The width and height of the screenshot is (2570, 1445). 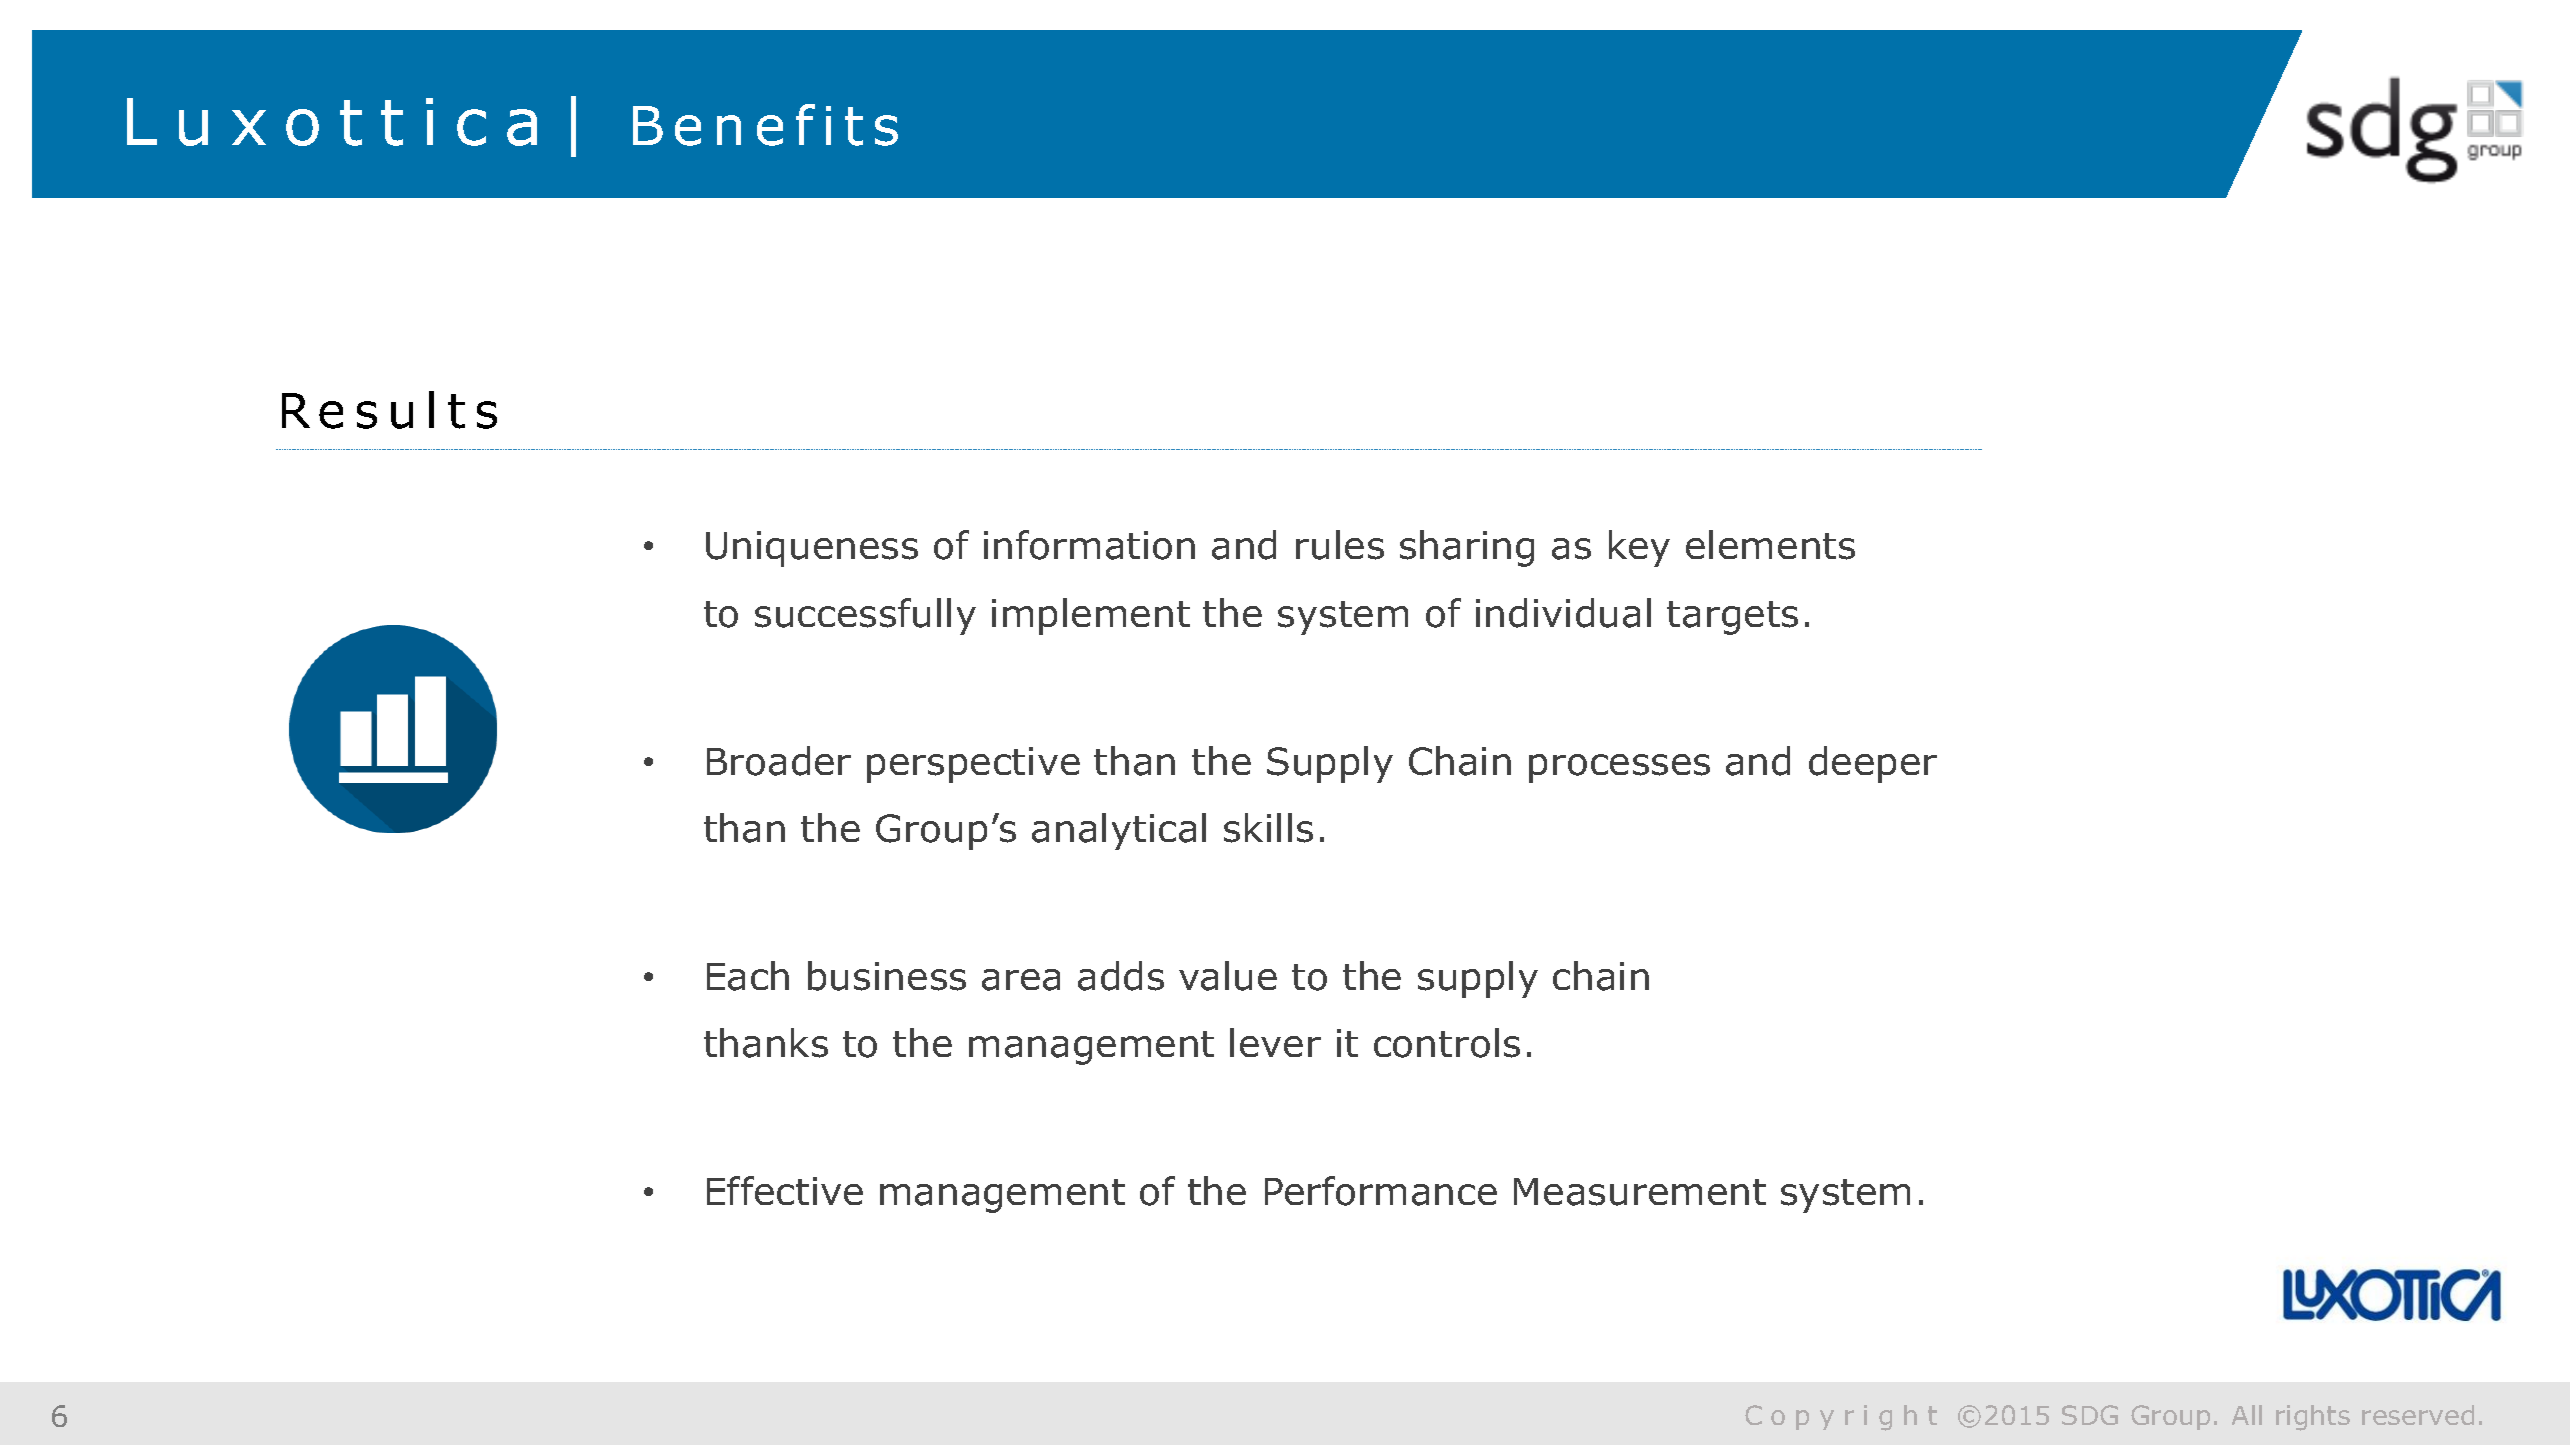 What do you see at coordinates (1770, 545) in the screenshot?
I see `elements` at bounding box center [1770, 545].
